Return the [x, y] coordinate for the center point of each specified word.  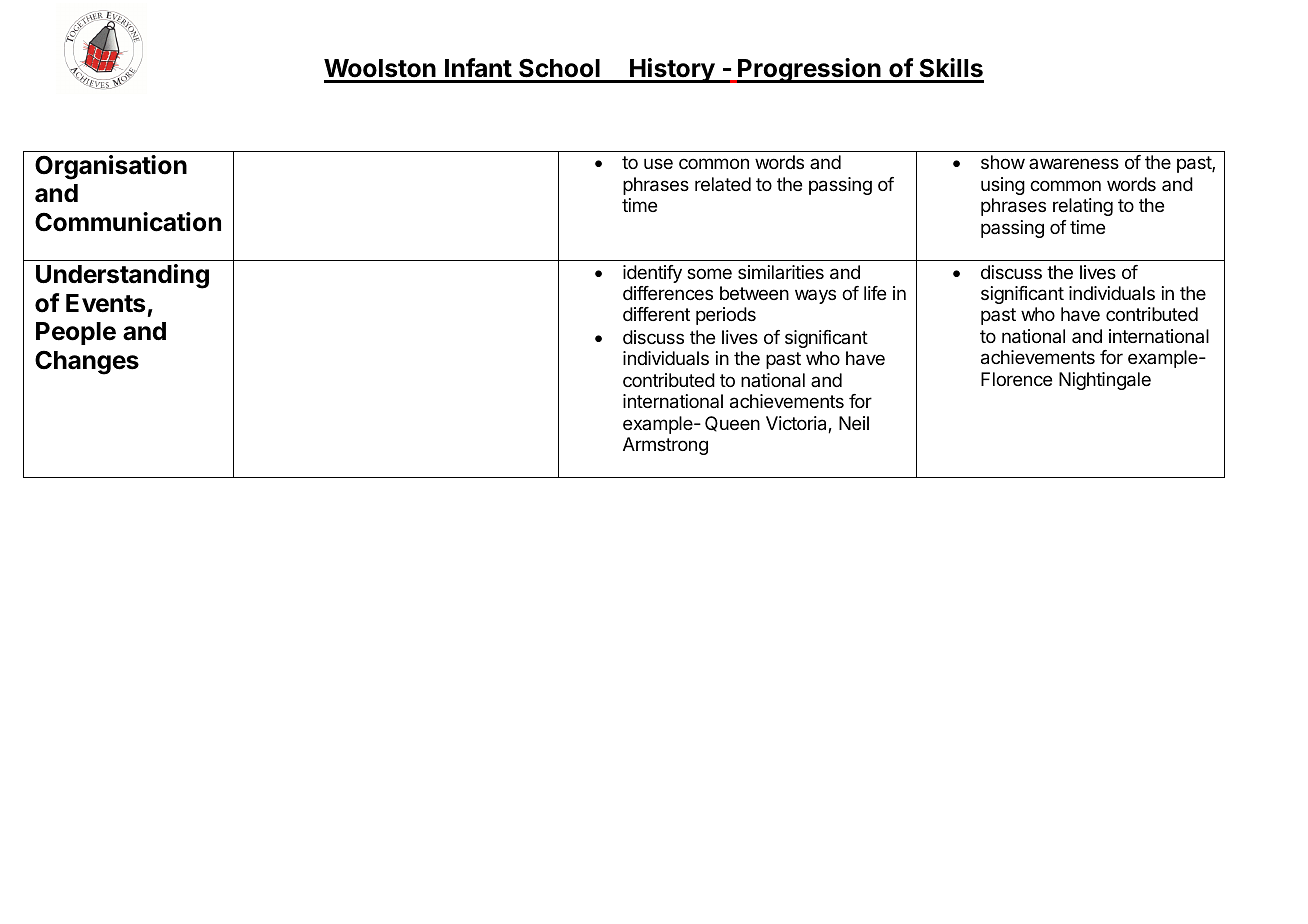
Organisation [111, 167]
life [875, 293]
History [672, 70]
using [1003, 186]
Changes [87, 362]
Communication [128, 222]
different [656, 314]
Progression [809, 70]
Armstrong [665, 446]
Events [105, 303]
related [723, 184]
